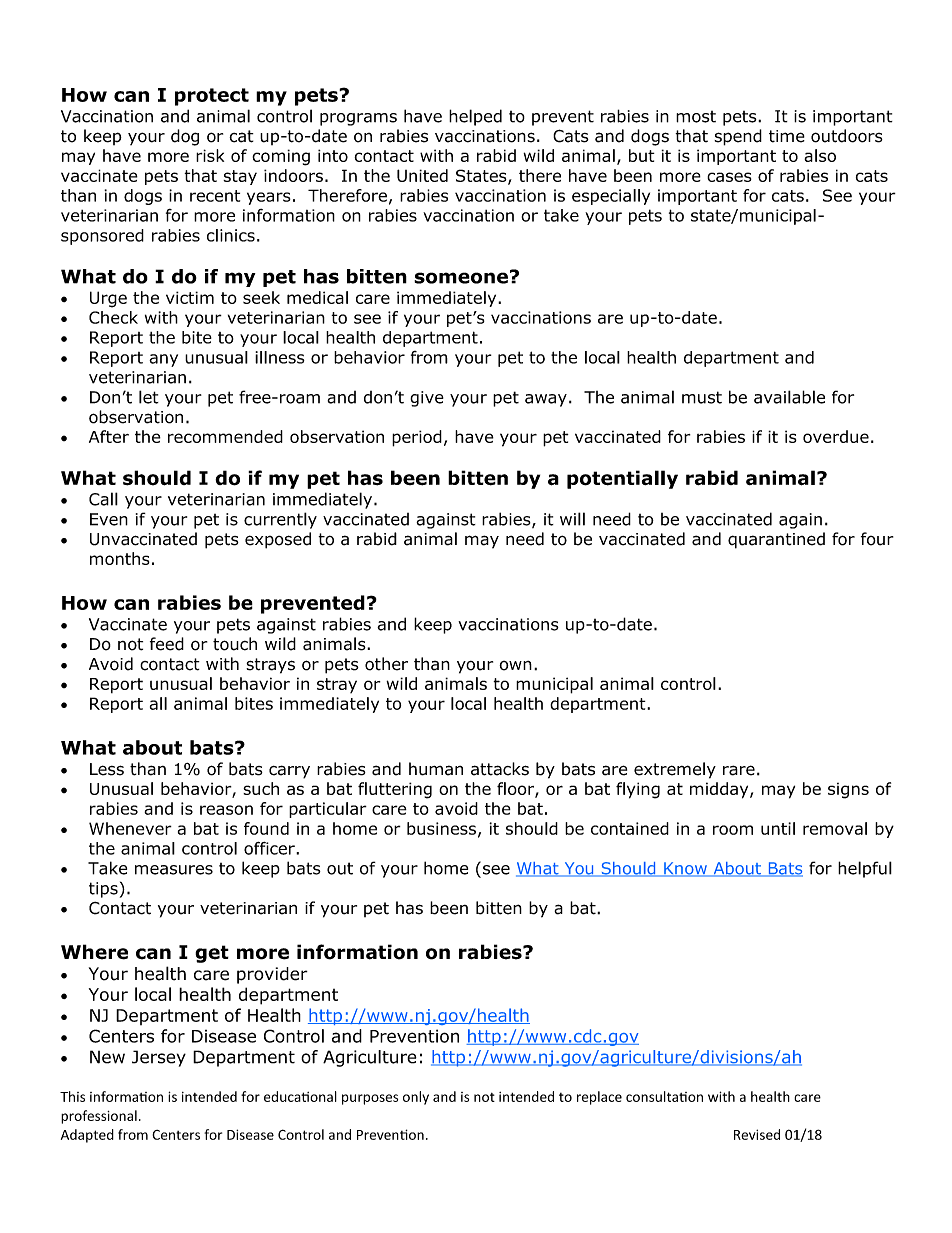 This image has height=1233, width=952. Describe the element at coordinates (475, 117) in the image. I see `helped` at that location.
